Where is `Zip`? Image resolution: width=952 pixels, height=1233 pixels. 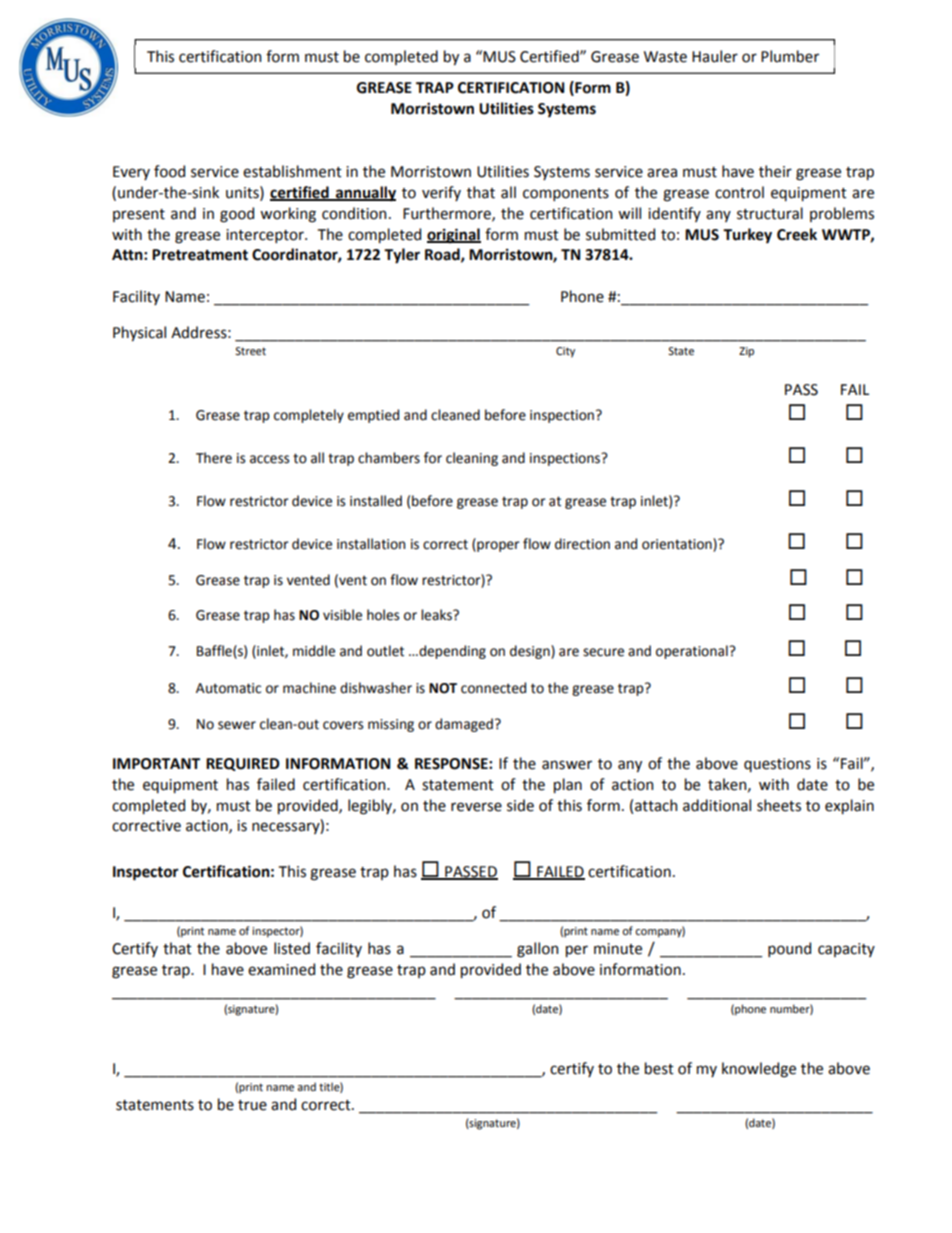
Zip is located at coordinates (746, 352).
